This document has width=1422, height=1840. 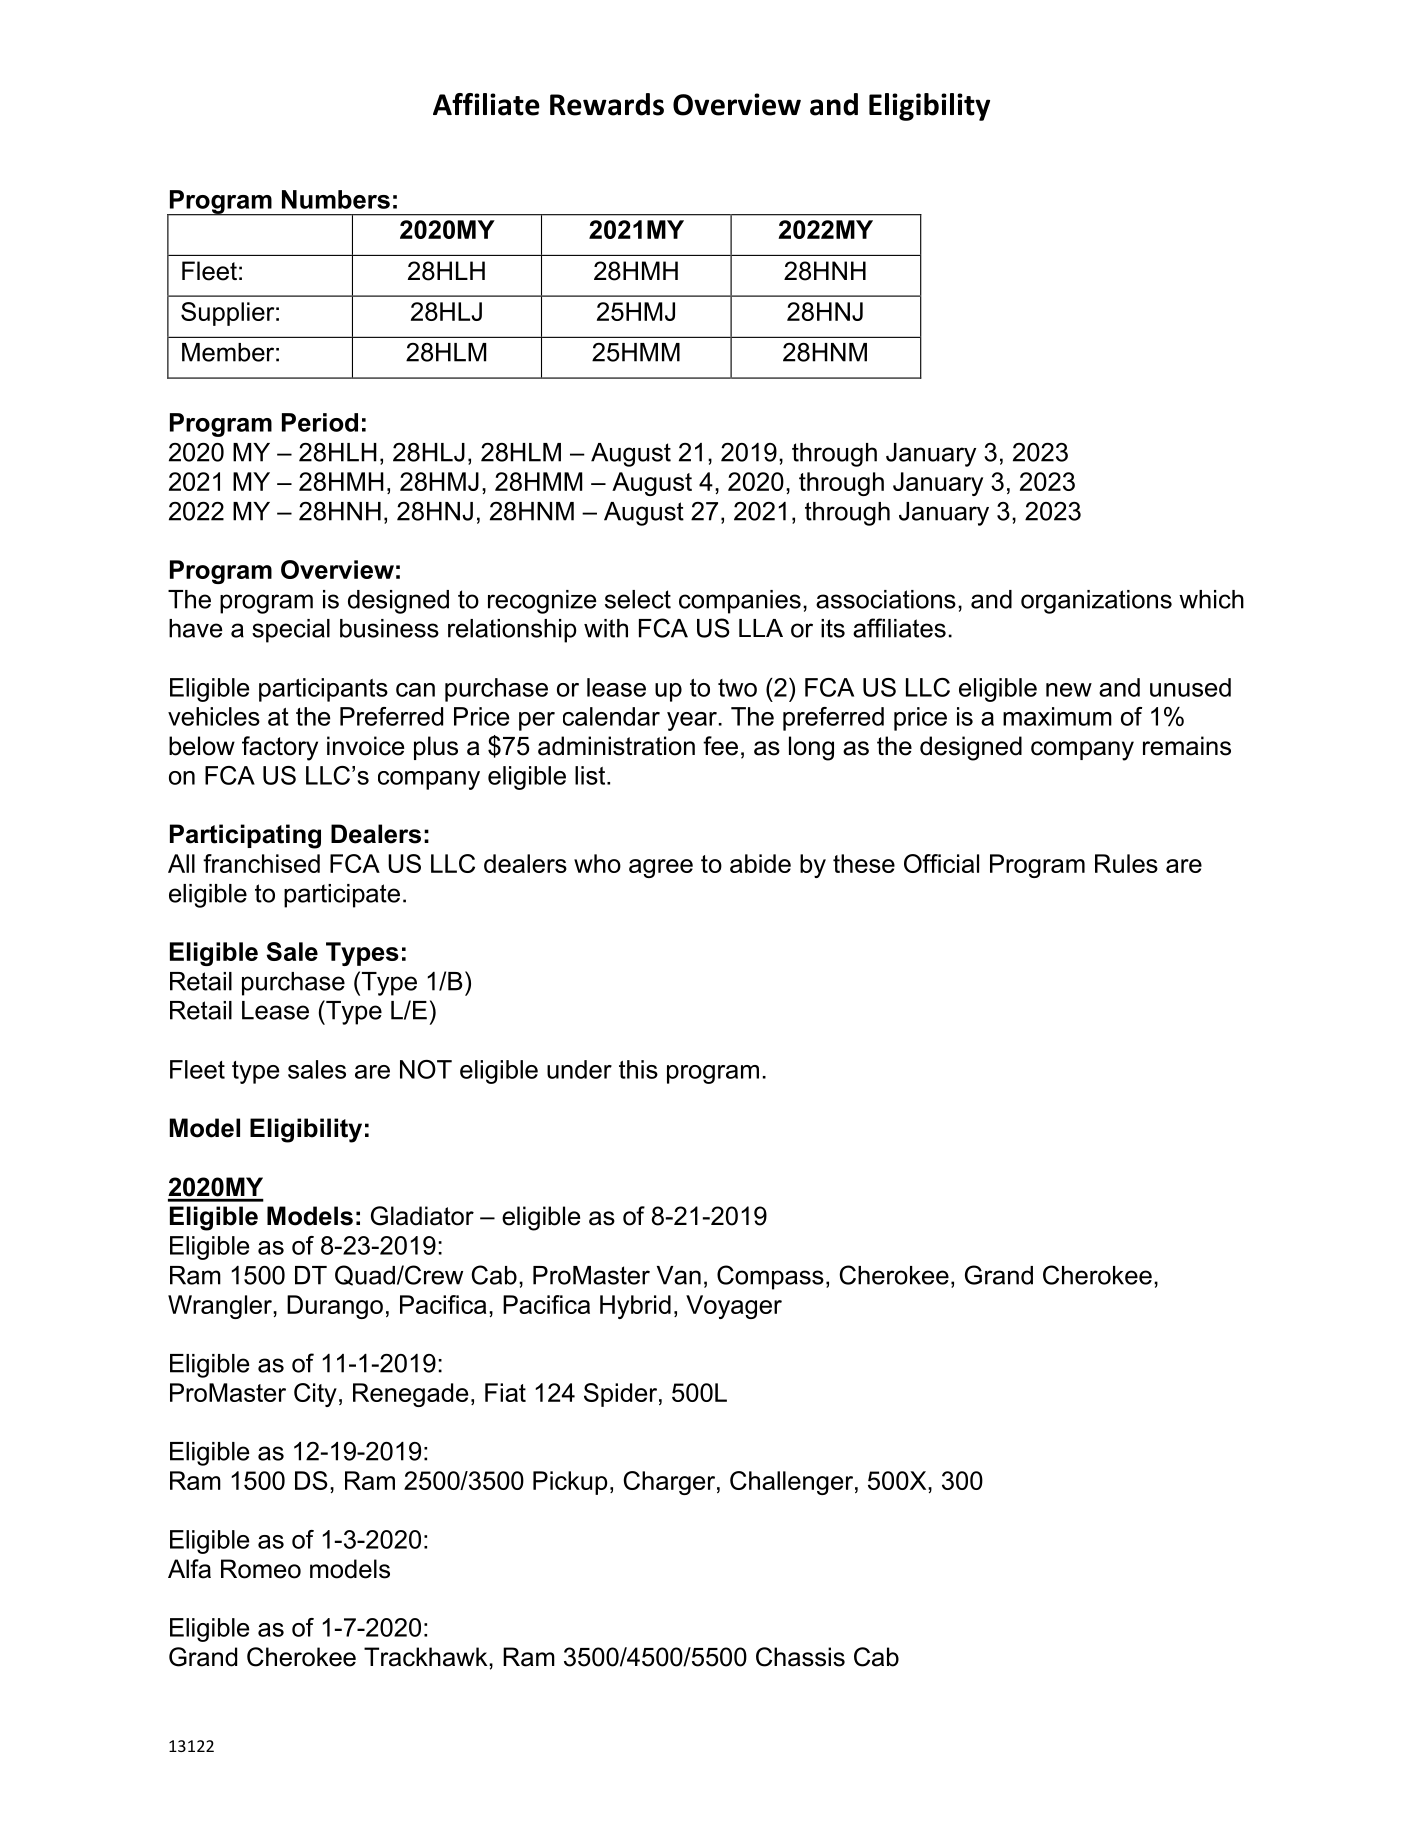 What do you see at coordinates (607, 104) in the document?
I see `Rewards` at bounding box center [607, 104].
